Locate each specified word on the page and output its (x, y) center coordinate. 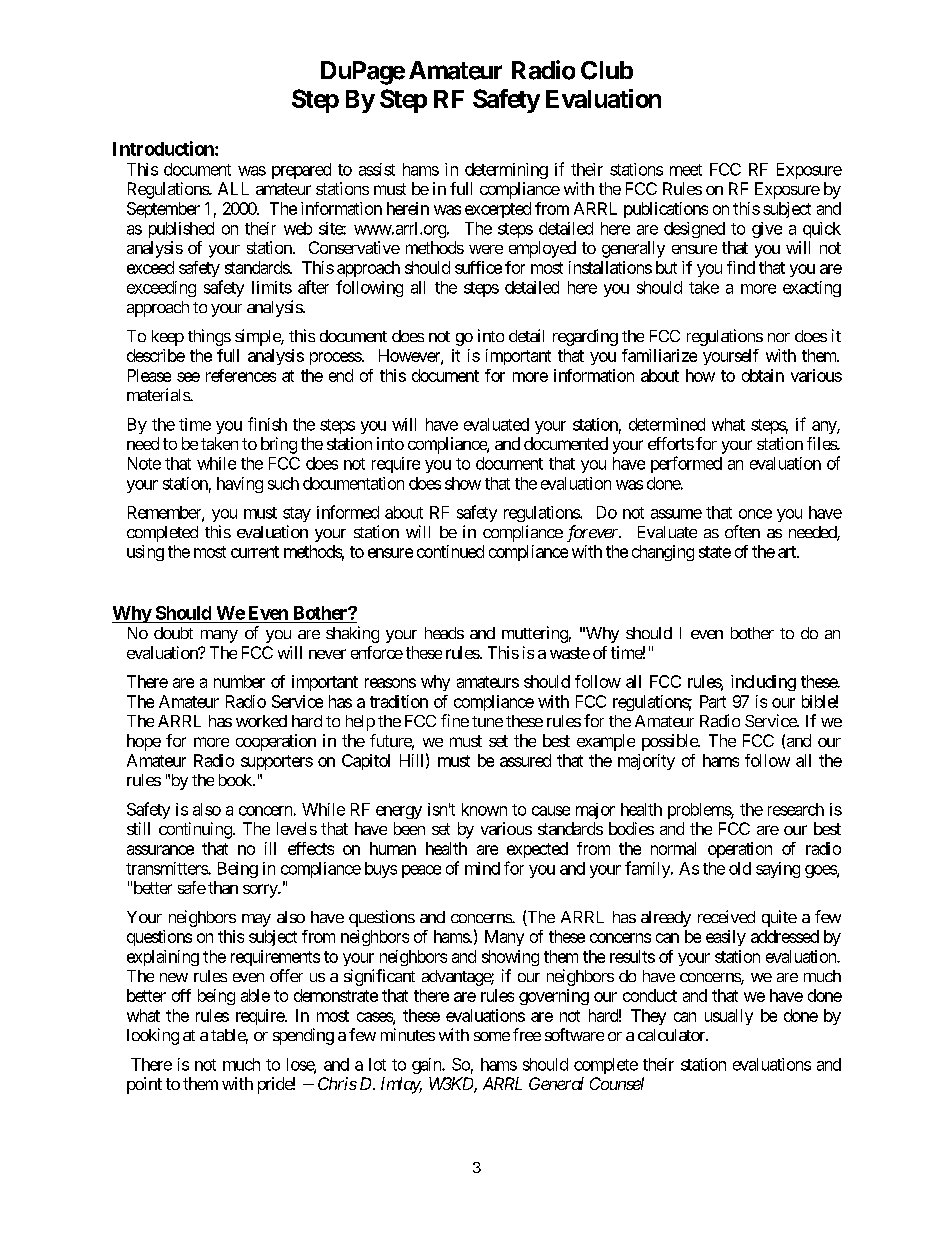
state (715, 552)
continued (450, 551)
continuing (195, 830)
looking (153, 1036)
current (255, 552)
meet (686, 170)
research (796, 809)
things (209, 337)
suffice (478, 267)
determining (506, 171)
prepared (301, 171)
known (484, 809)
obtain (763, 375)
